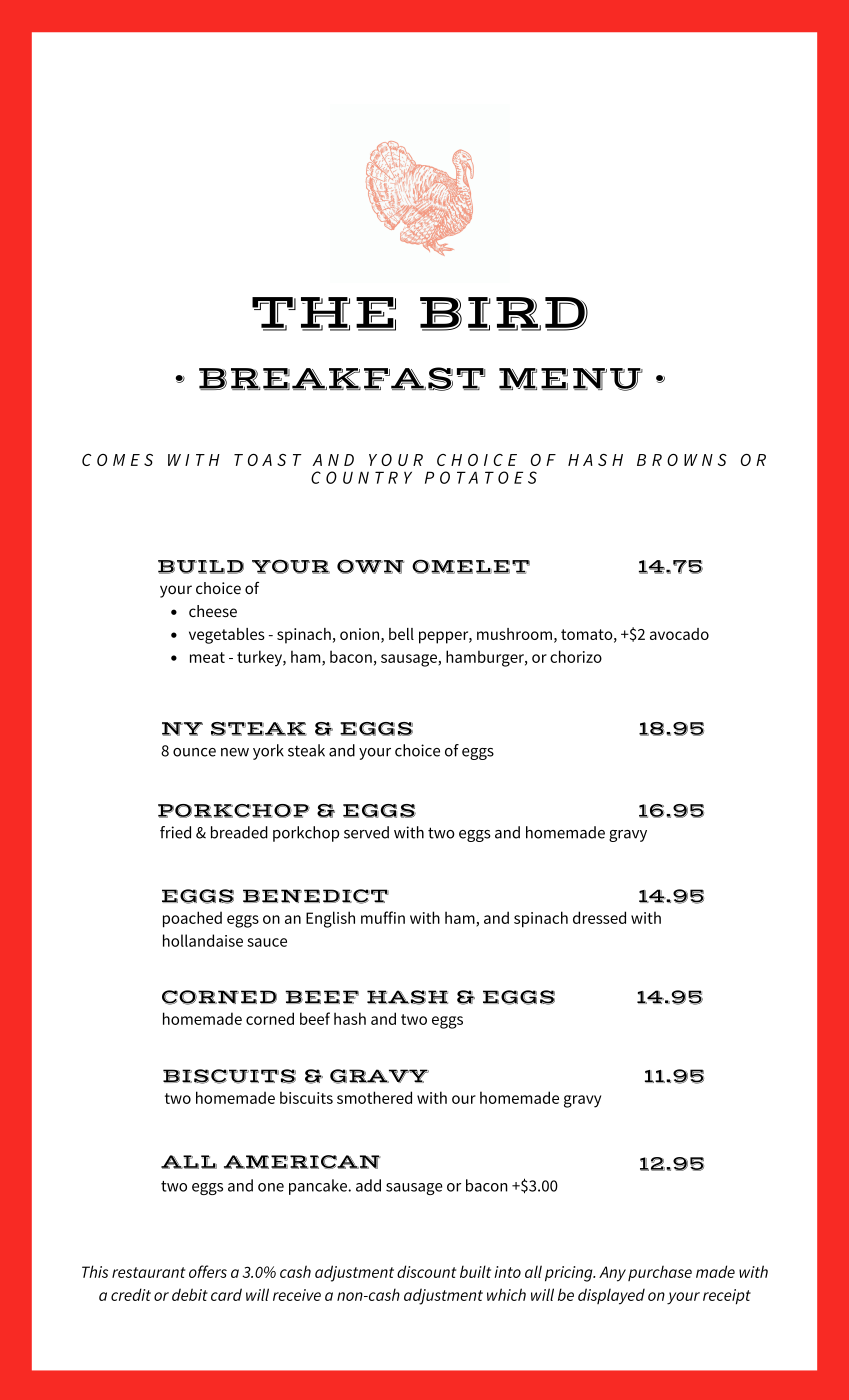 This screenshot has width=849, height=1400. Describe the element at coordinates (342, 379) in the screenshot. I see `BREAKFAST` at that location.
